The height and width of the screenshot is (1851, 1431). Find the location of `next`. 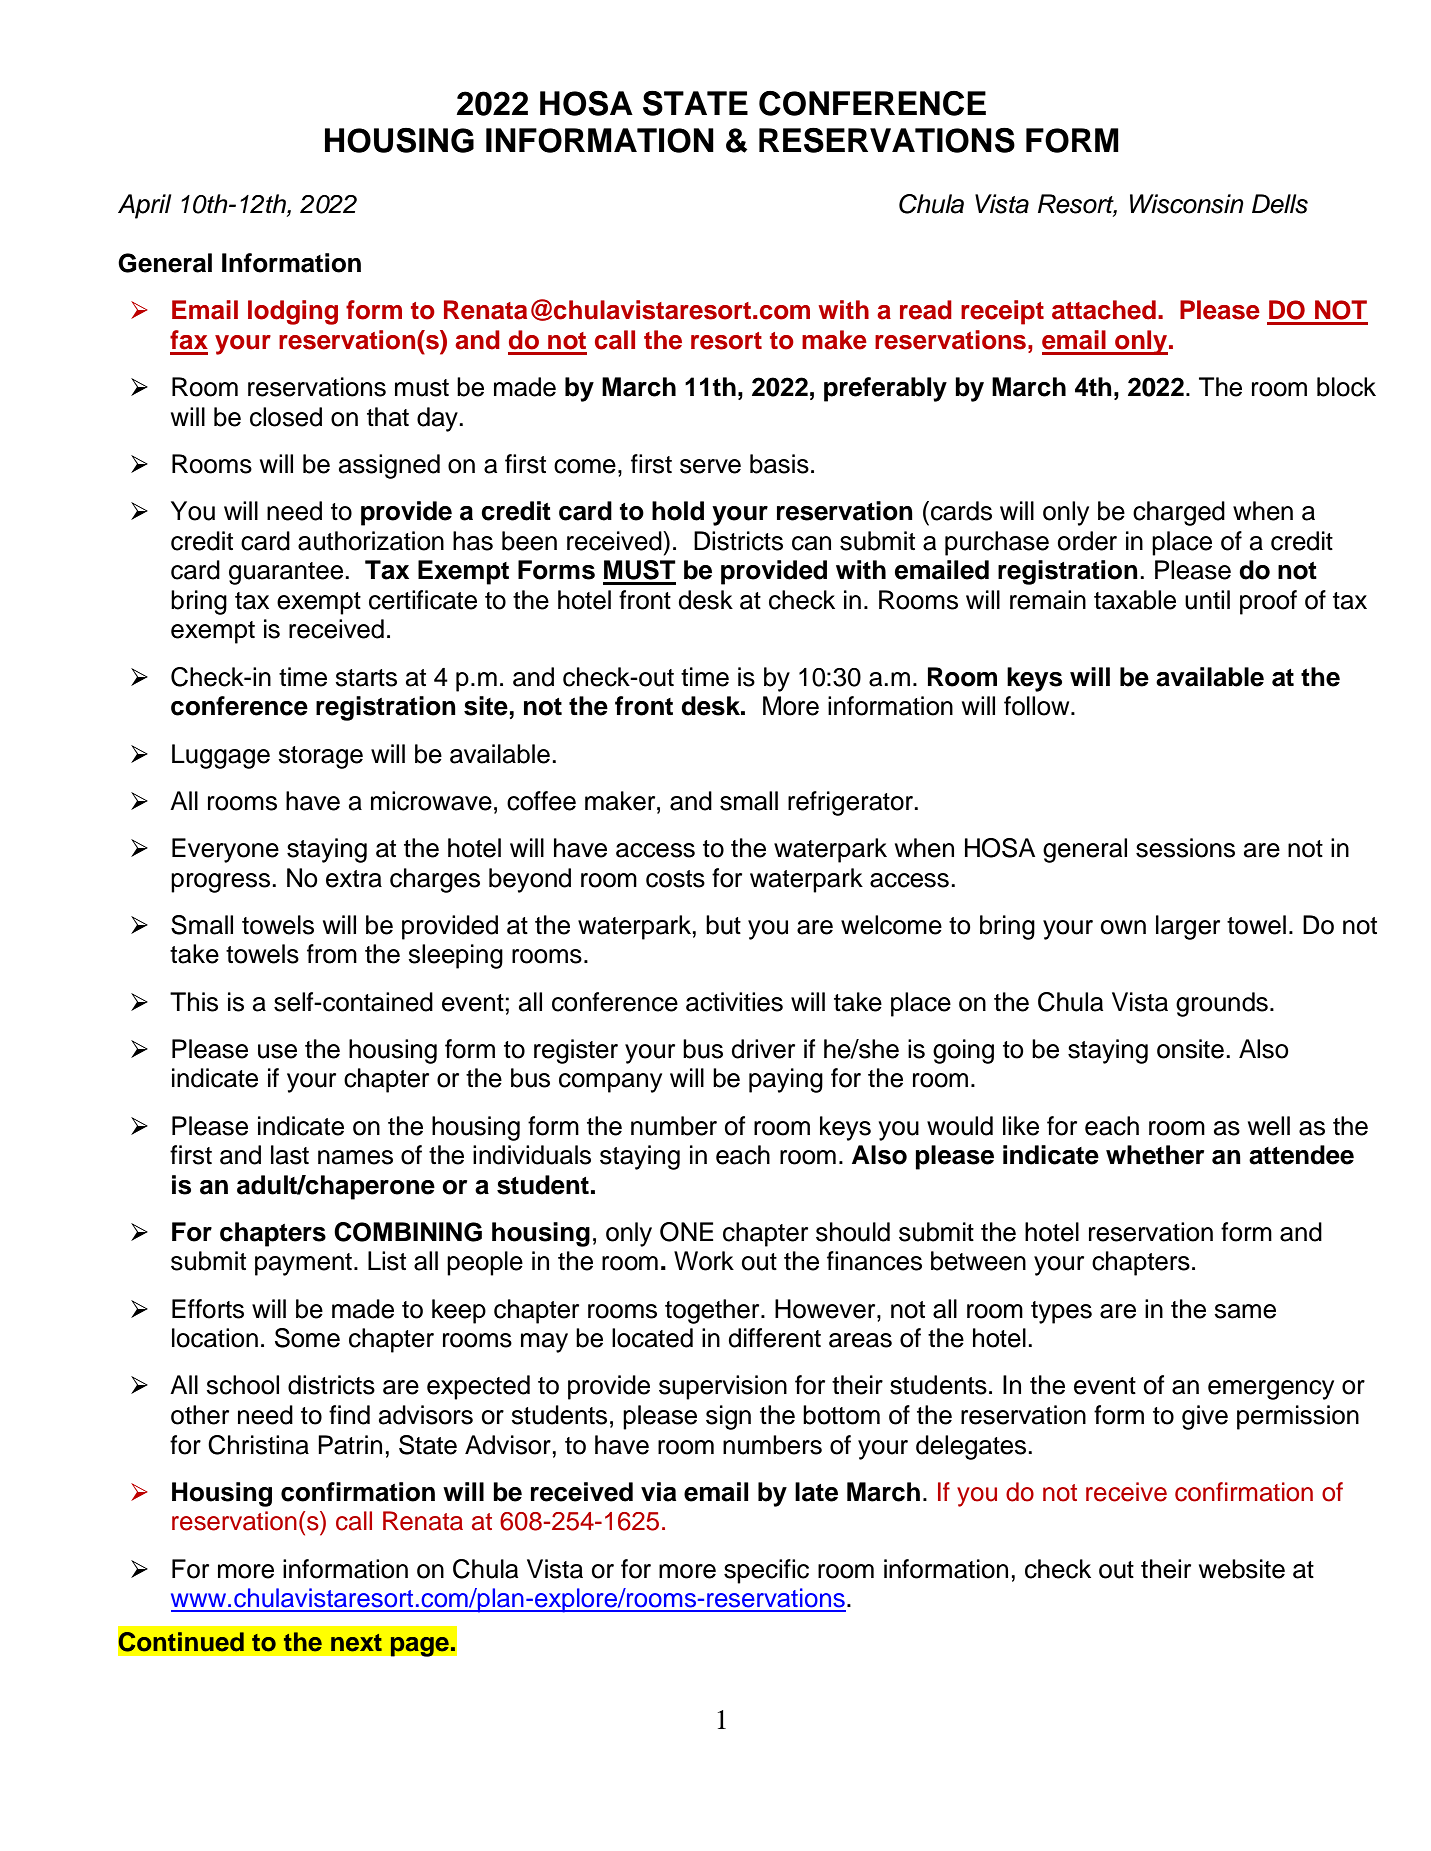

next is located at coordinates (356, 1643).
